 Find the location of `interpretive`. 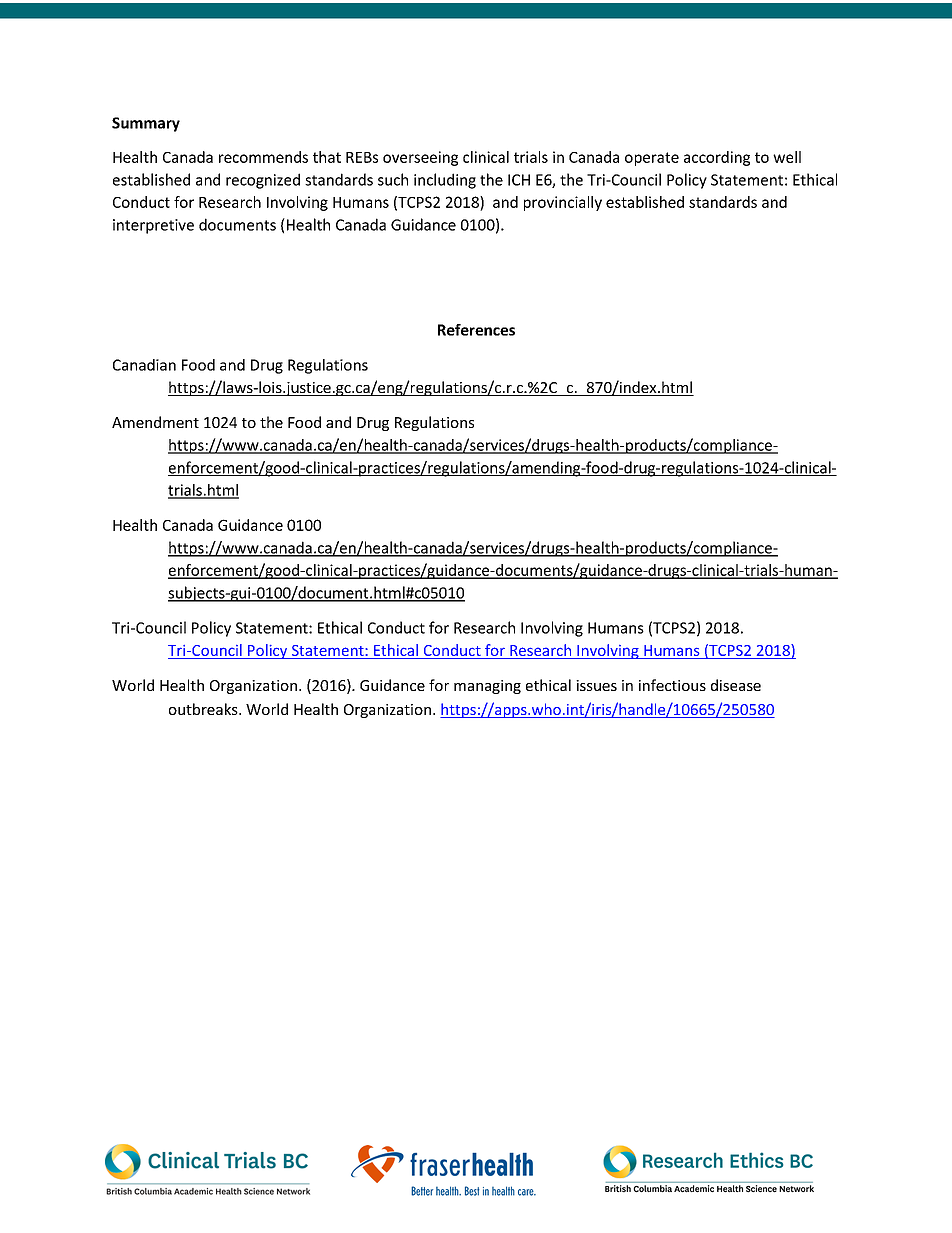

interpretive is located at coordinates (153, 226).
